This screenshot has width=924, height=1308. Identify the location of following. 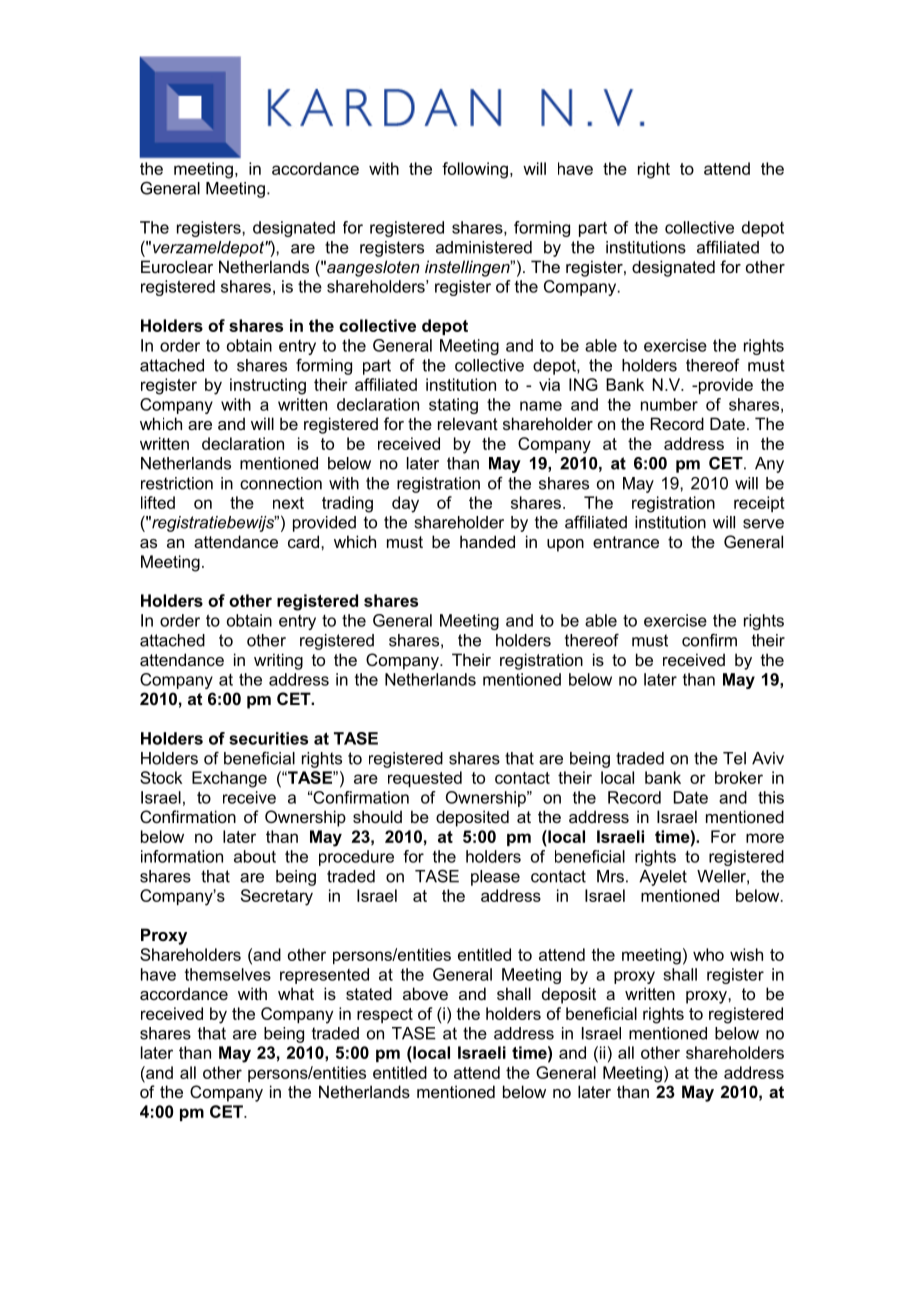
(475, 170).
